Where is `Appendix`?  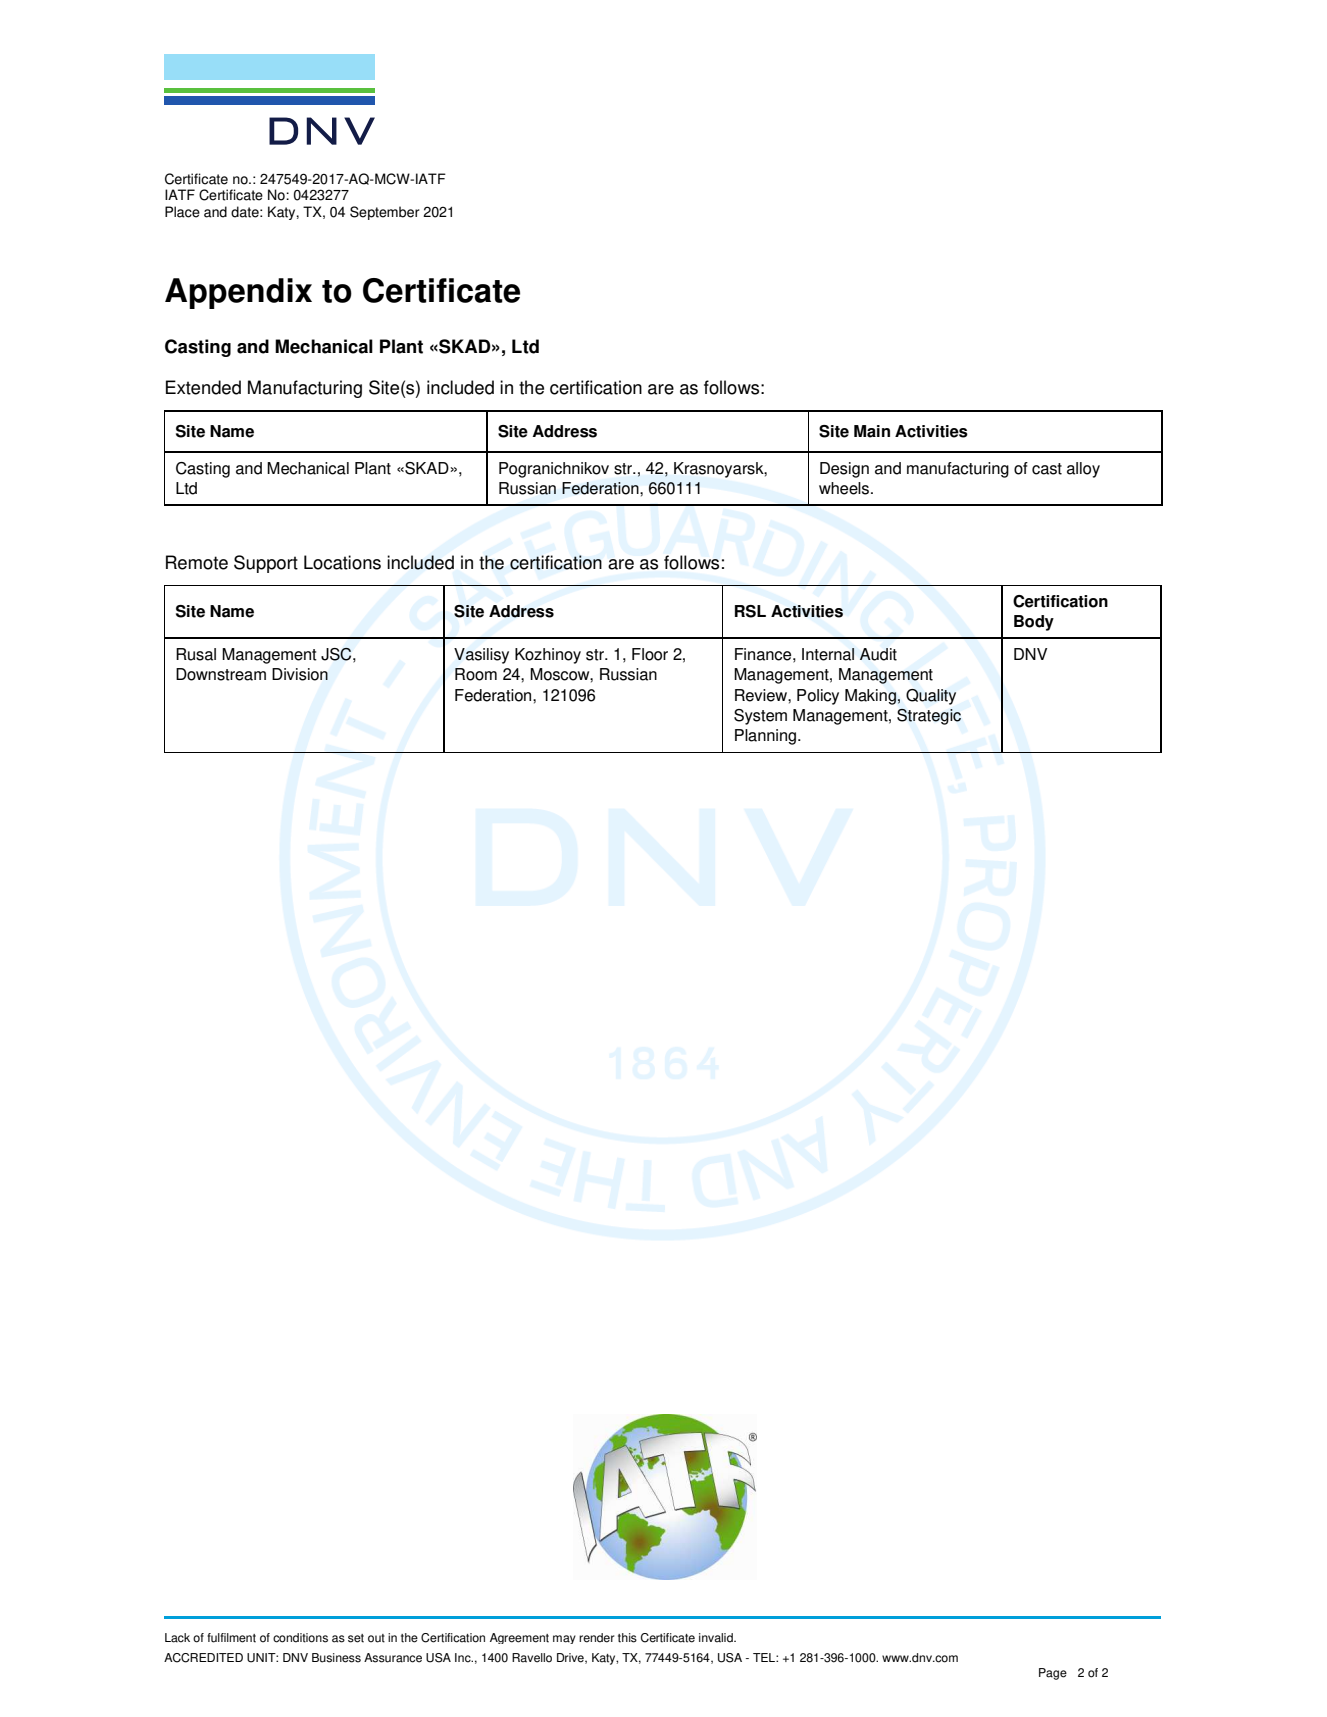
Appendix is located at coordinates (238, 293).
